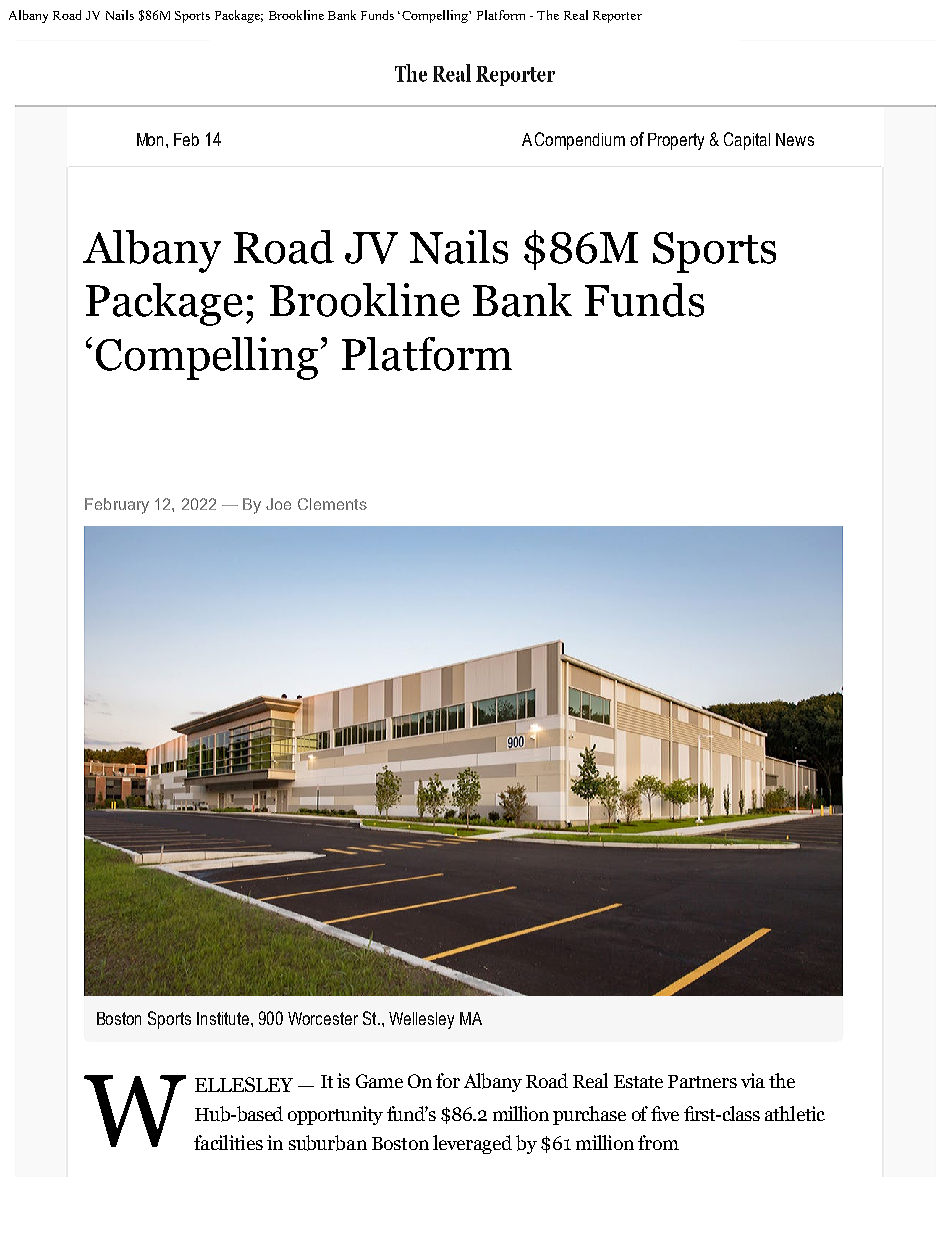 Image resolution: width=952 pixels, height=1233 pixels. What do you see at coordinates (379, 1081) in the page?
I see `Game` at bounding box center [379, 1081].
